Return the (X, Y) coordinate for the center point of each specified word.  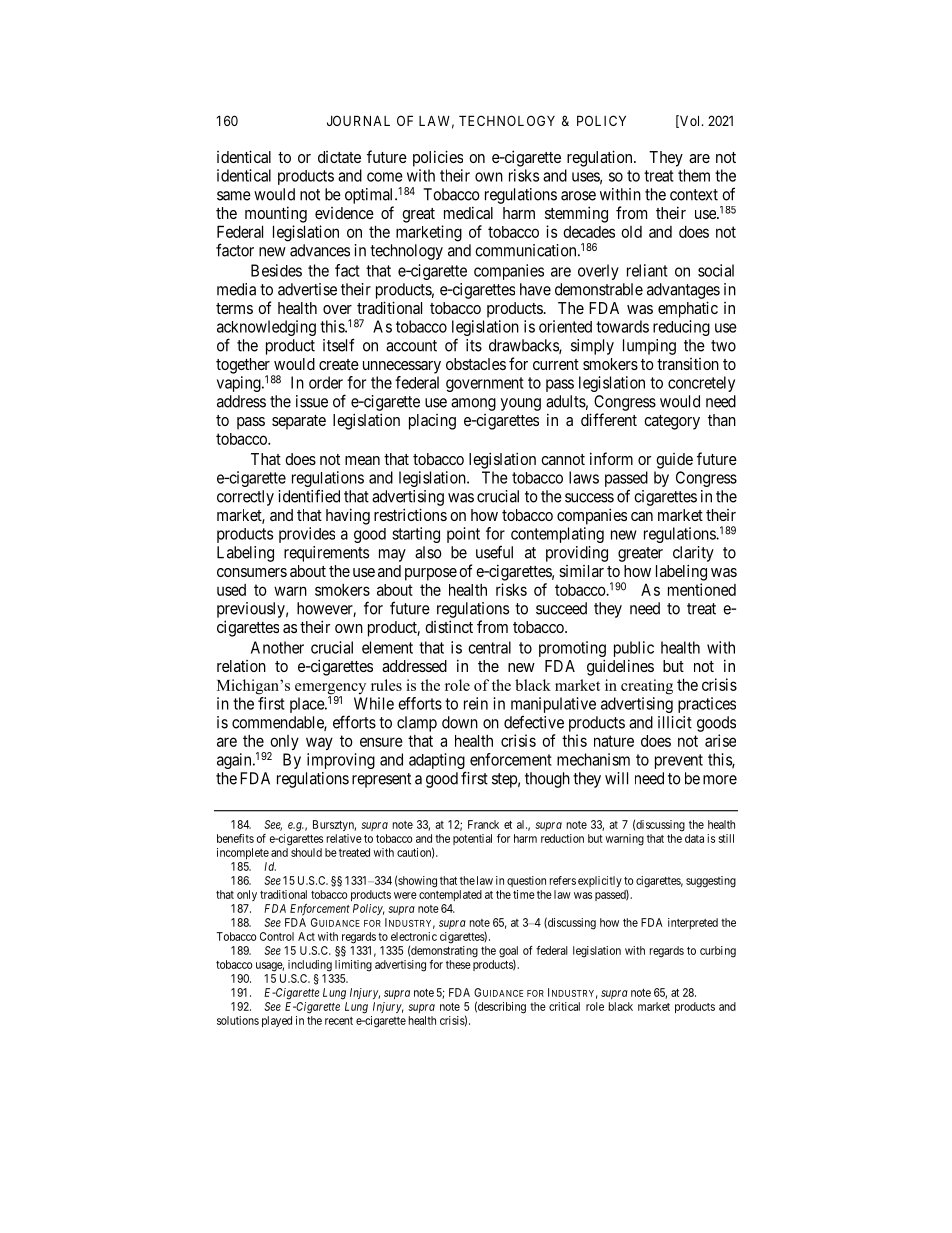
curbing (718, 952)
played (277, 1021)
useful (494, 552)
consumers (252, 572)
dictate (339, 157)
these (458, 964)
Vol (690, 121)
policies (438, 158)
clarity (693, 554)
